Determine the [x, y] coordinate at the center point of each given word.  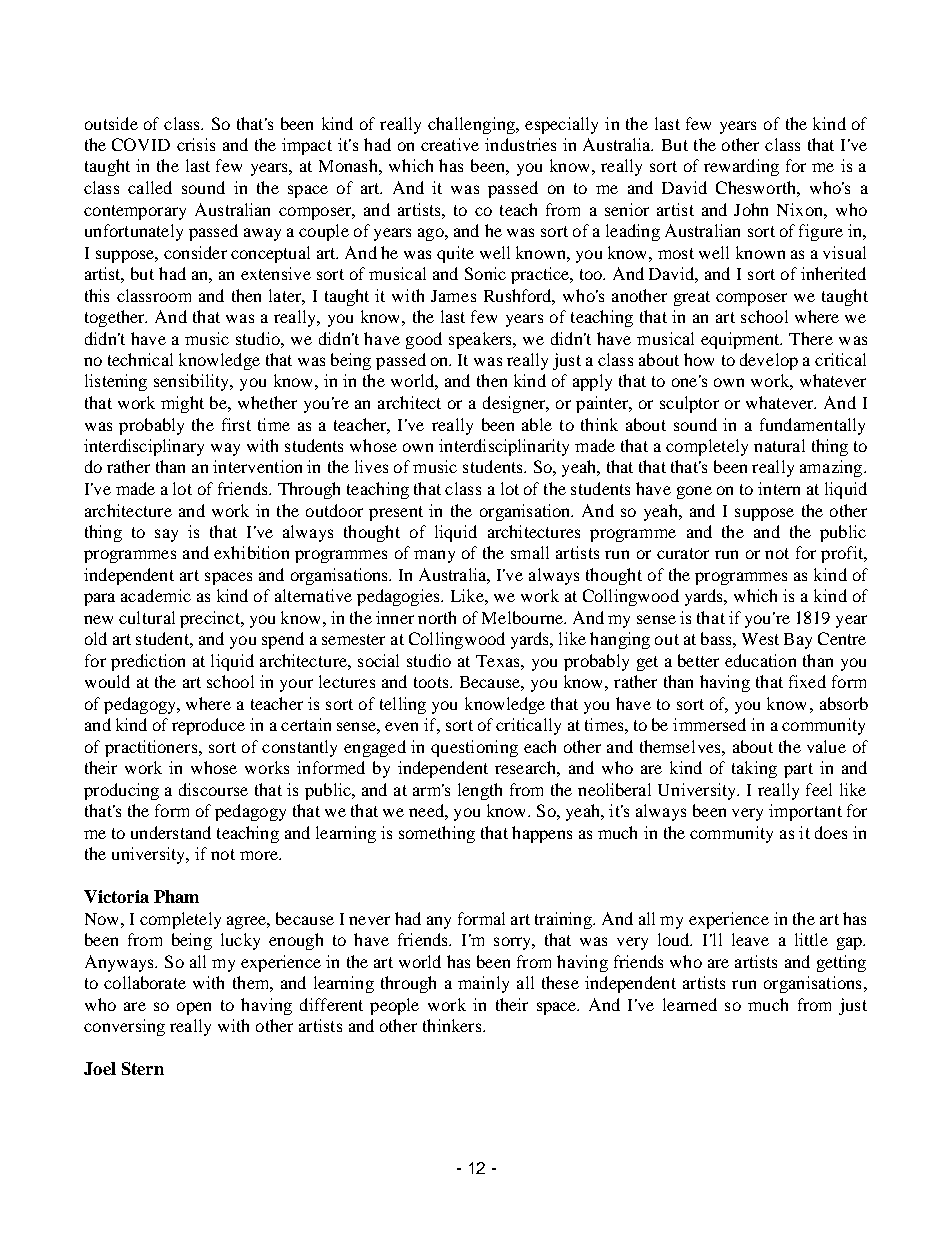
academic [156, 595]
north [437, 617]
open [194, 1008]
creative [450, 144]
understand [171, 832]
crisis [196, 144]
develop [769, 361]
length [480, 791]
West [760, 639]
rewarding [741, 167]
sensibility [193, 382]
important [805, 812]
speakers [481, 340]
